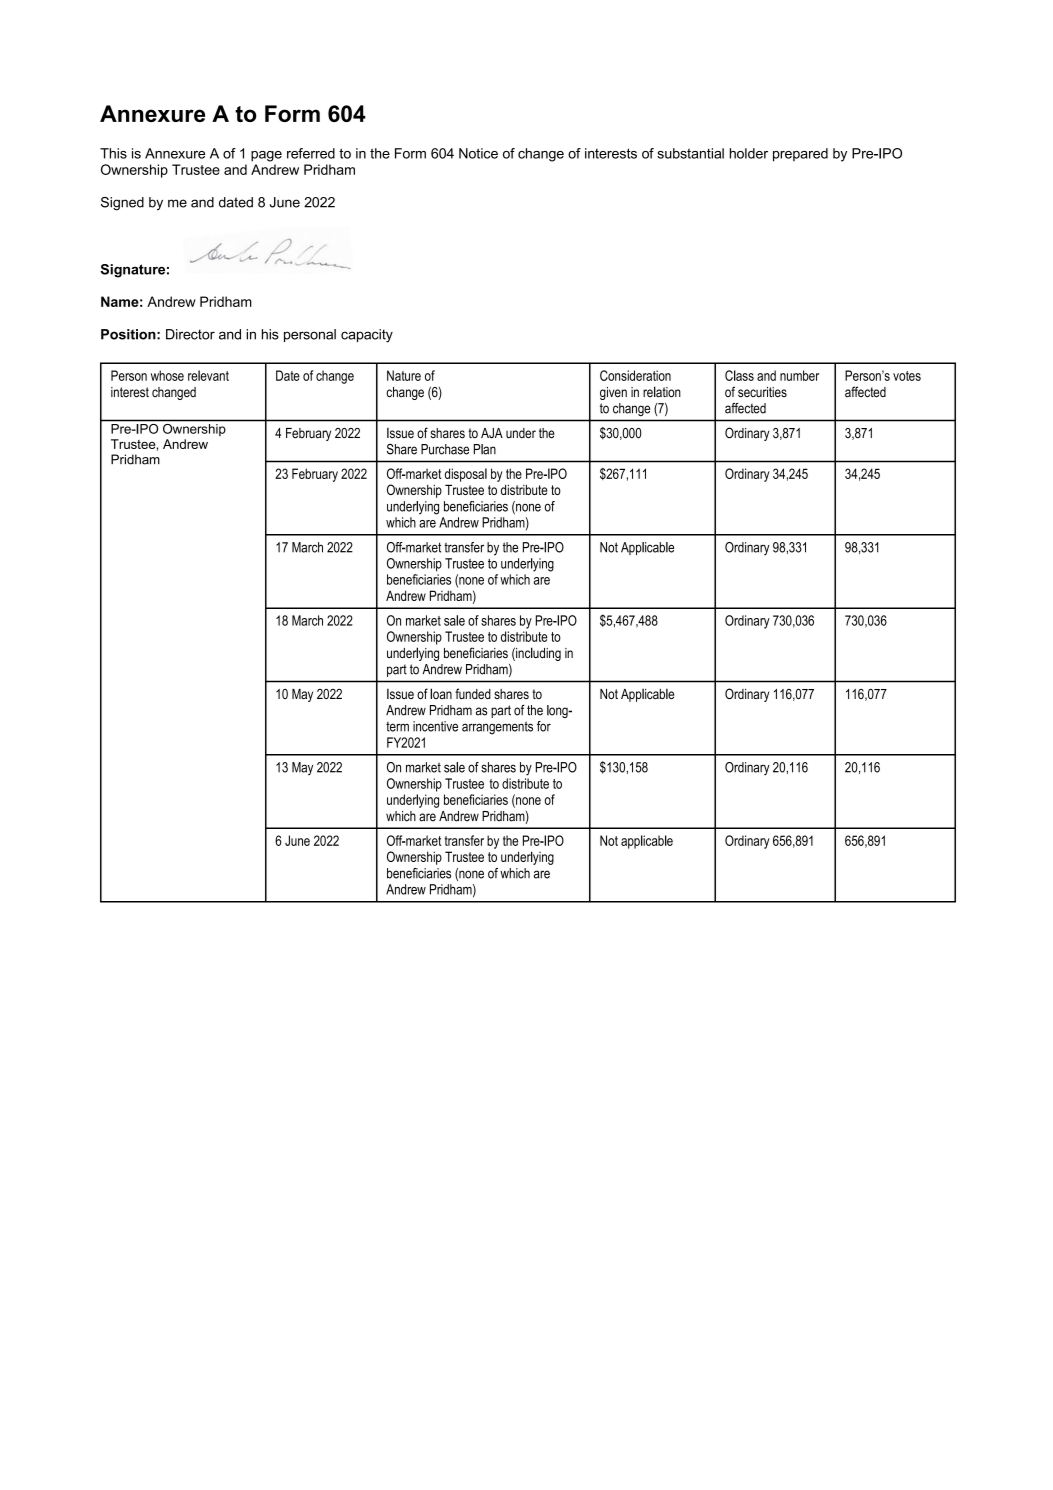  What do you see at coordinates (266, 156) in the document?
I see `page` at bounding box center [266, 156].
